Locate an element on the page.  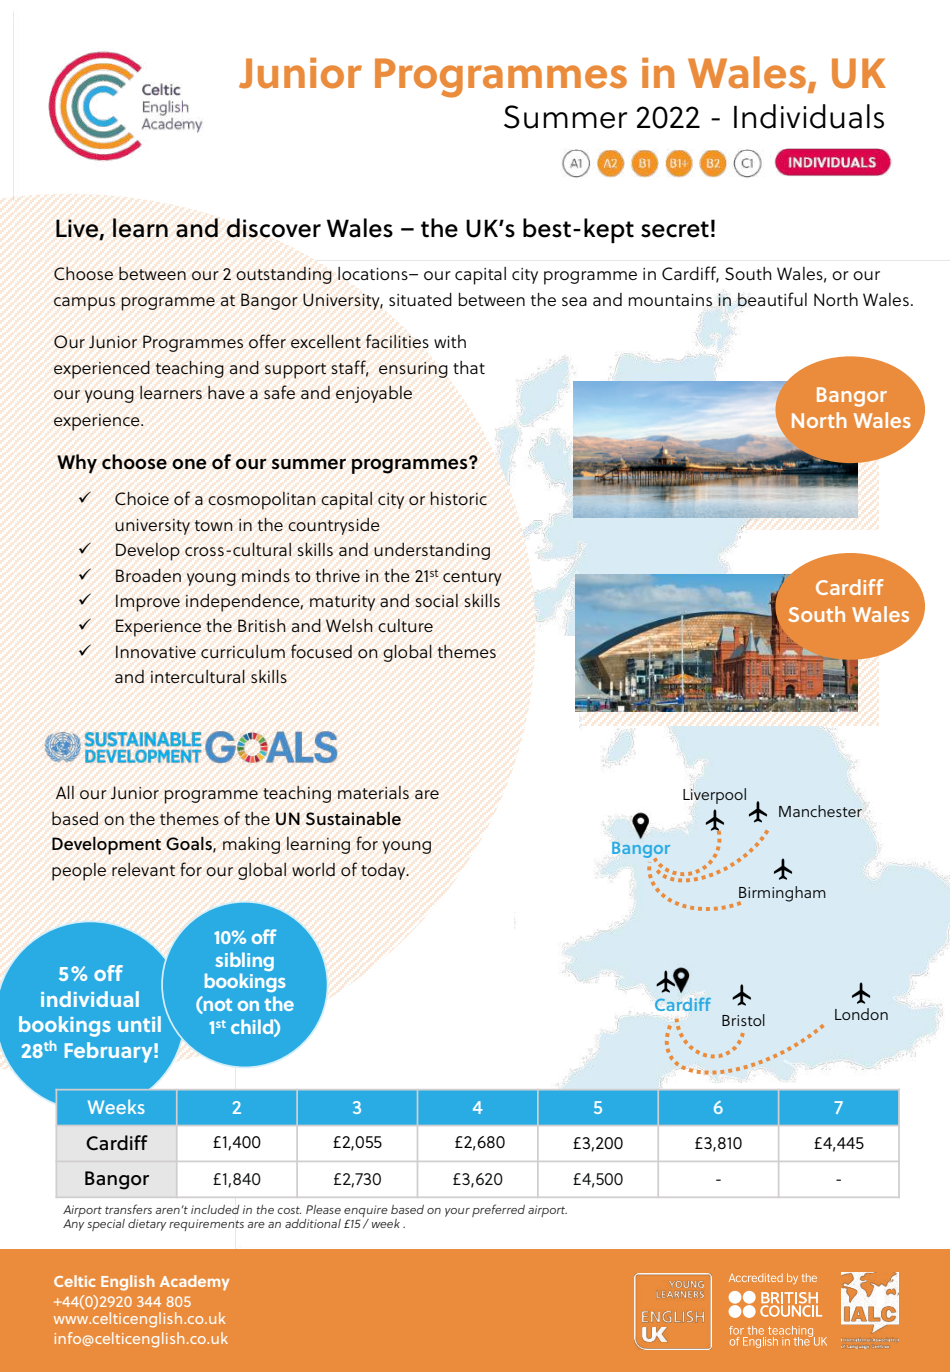
preferred is located at coordinates (498, 1210).
